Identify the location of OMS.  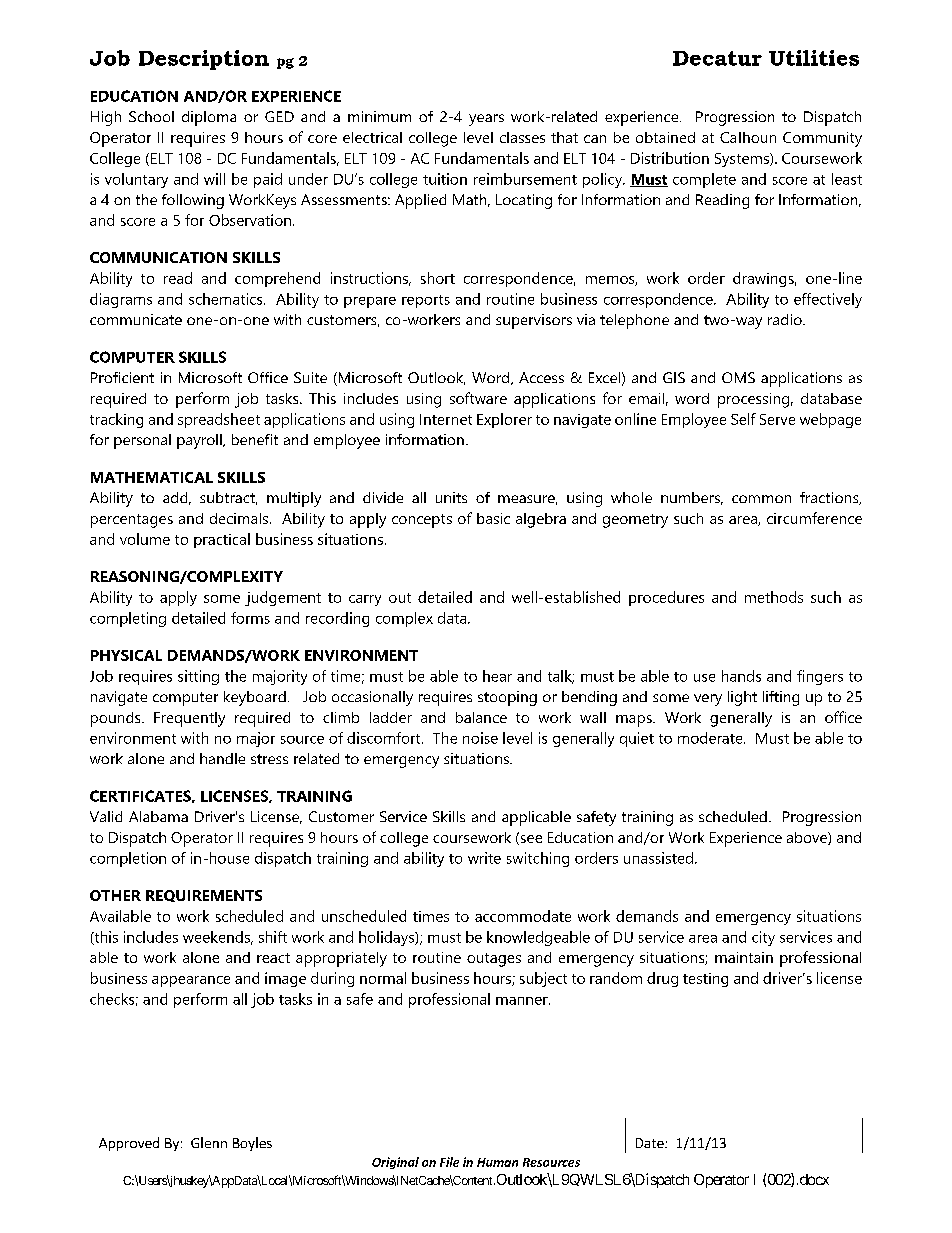
(738, 377).
